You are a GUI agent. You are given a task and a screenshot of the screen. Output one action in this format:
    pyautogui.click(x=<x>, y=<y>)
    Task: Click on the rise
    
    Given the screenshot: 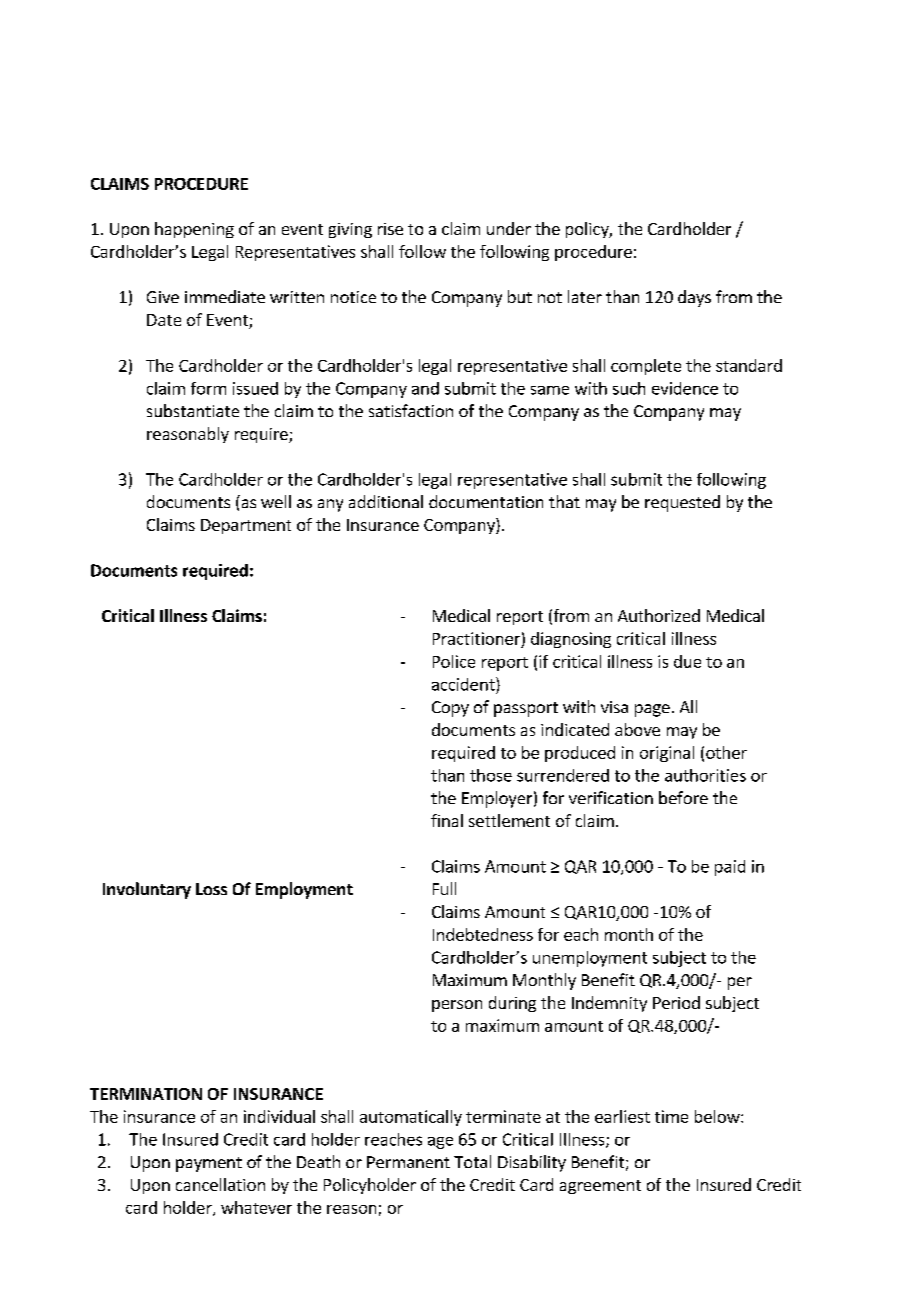 What is the action you would take?
    pyautogui.click(x=390, y=229)
